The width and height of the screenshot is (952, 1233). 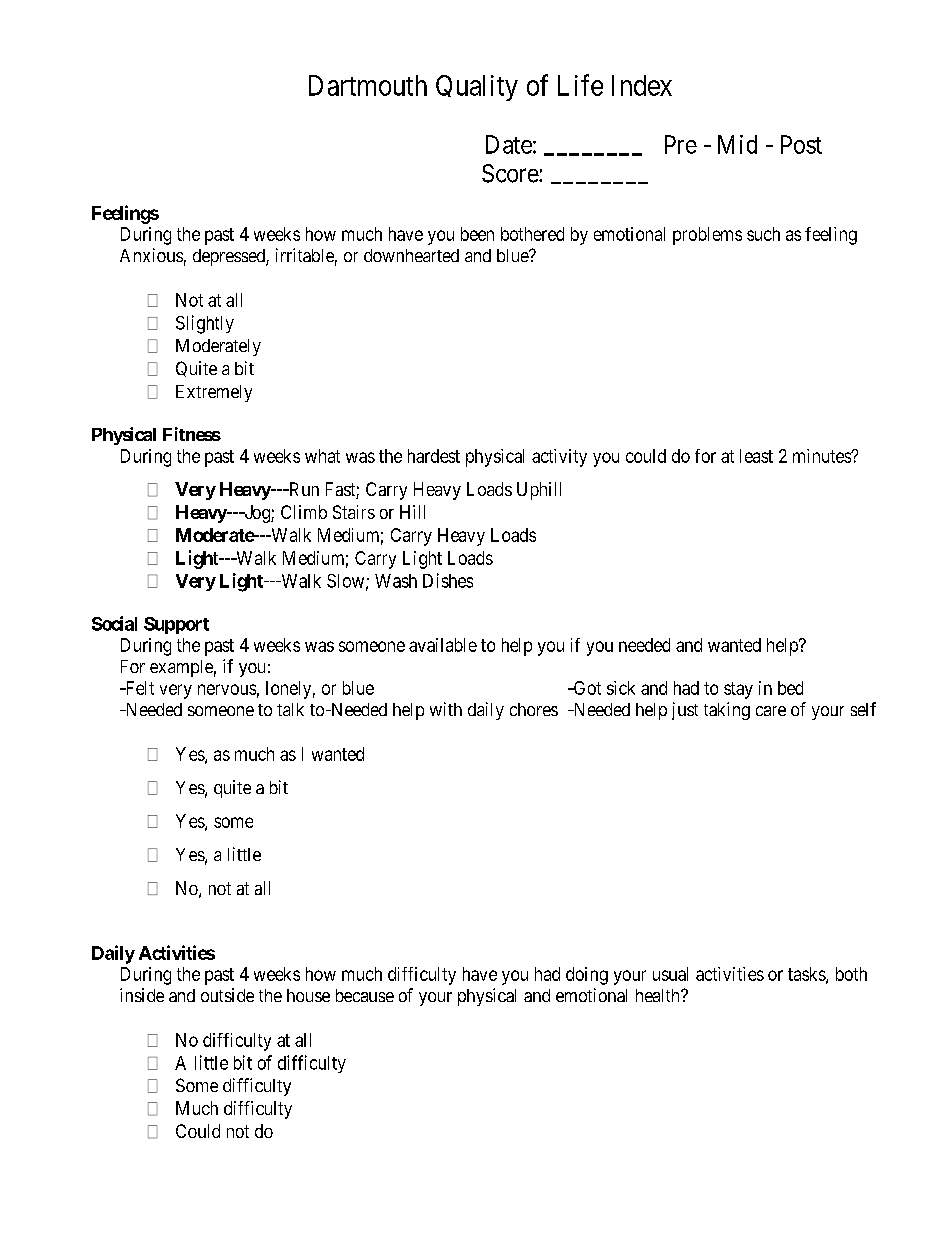 What do you see at coordinates (477, 88) in the screenshot?
I see `Quality` at bounding box center [477, 88].
